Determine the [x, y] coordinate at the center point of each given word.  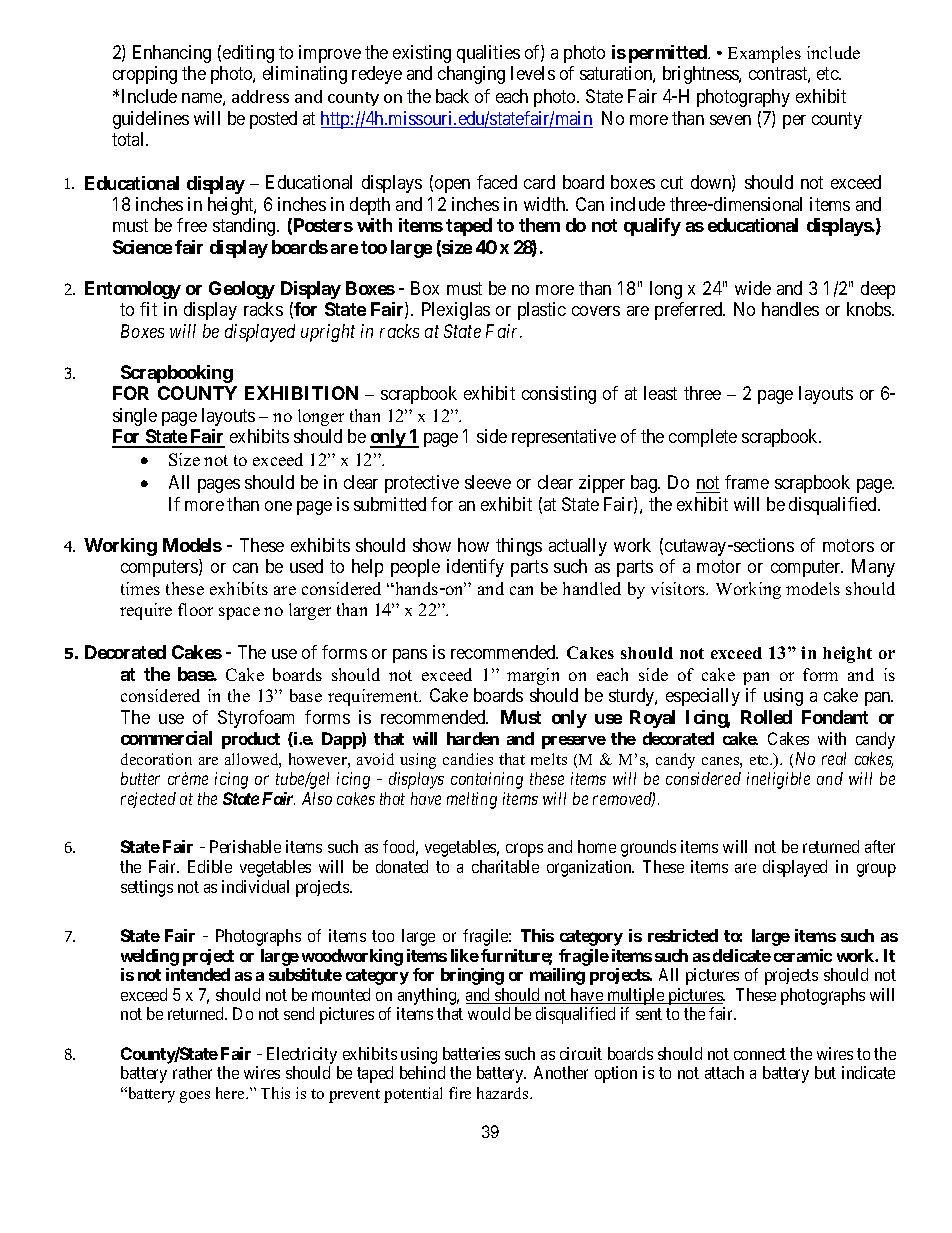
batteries [471, 1053]
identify [475, 568]
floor [195, 609]
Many [873, 568]
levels [533, 73]
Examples [764, 54]
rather [192, 1072]
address [260, 96]
